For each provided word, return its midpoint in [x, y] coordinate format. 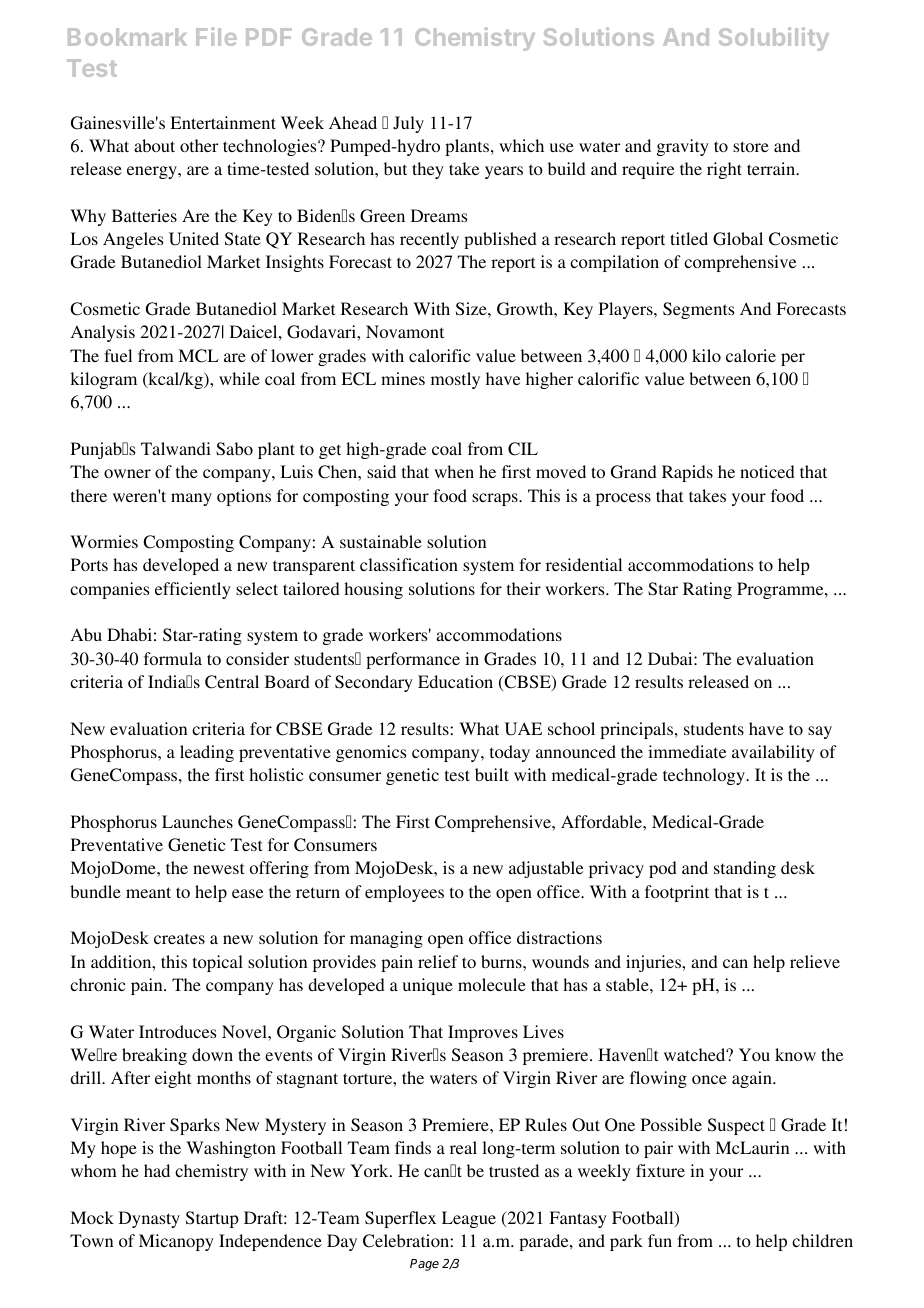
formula [173, 658]
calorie [751, 355]
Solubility [774, 39]
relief [438, 961]
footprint [677, 893]
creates [179, 938]
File [216, 36]
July [408, 124]
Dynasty [149, 1219]
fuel [118, 355]
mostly [455, 380]
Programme [781, 590]
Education [455, 681]
